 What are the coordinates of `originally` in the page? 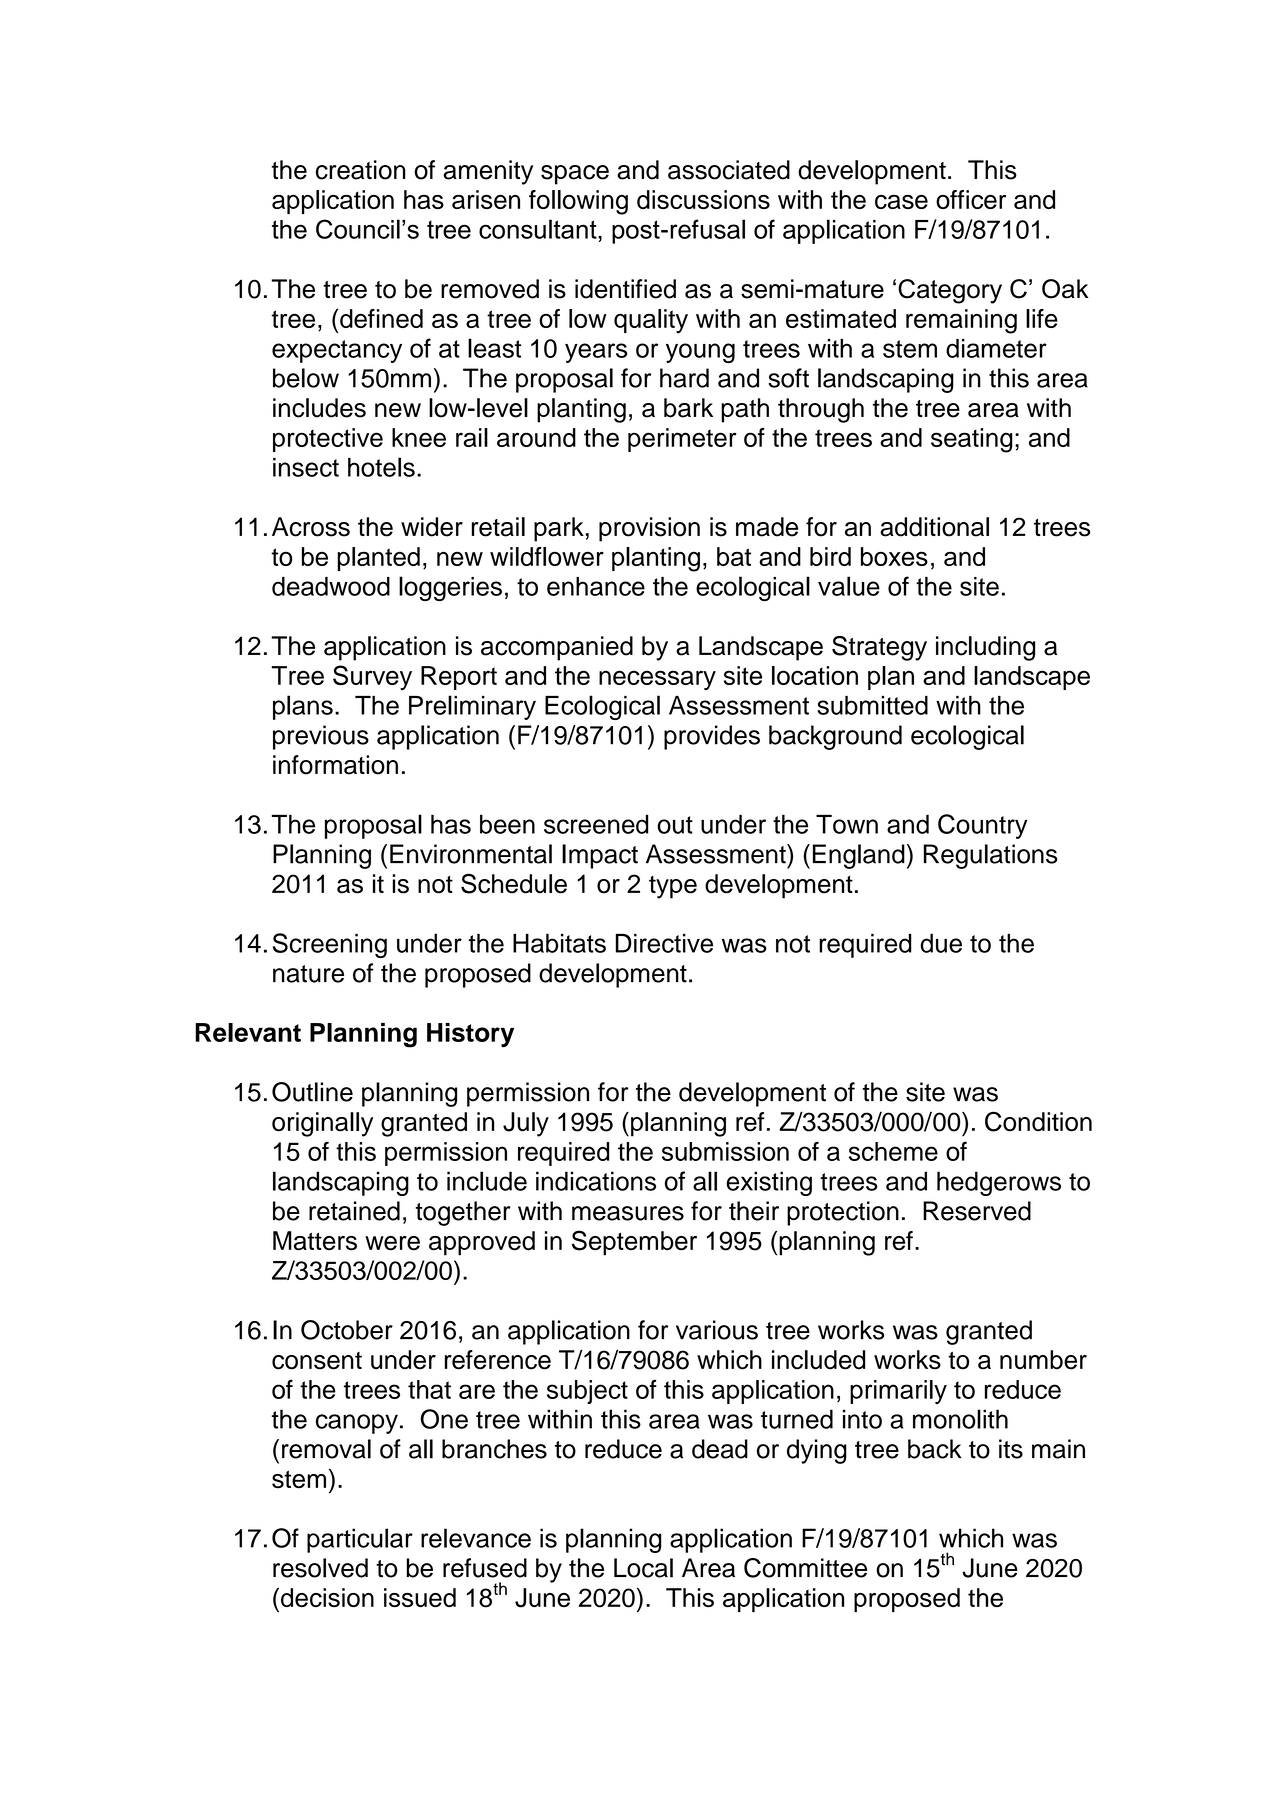 It's located at (322, 1124).
